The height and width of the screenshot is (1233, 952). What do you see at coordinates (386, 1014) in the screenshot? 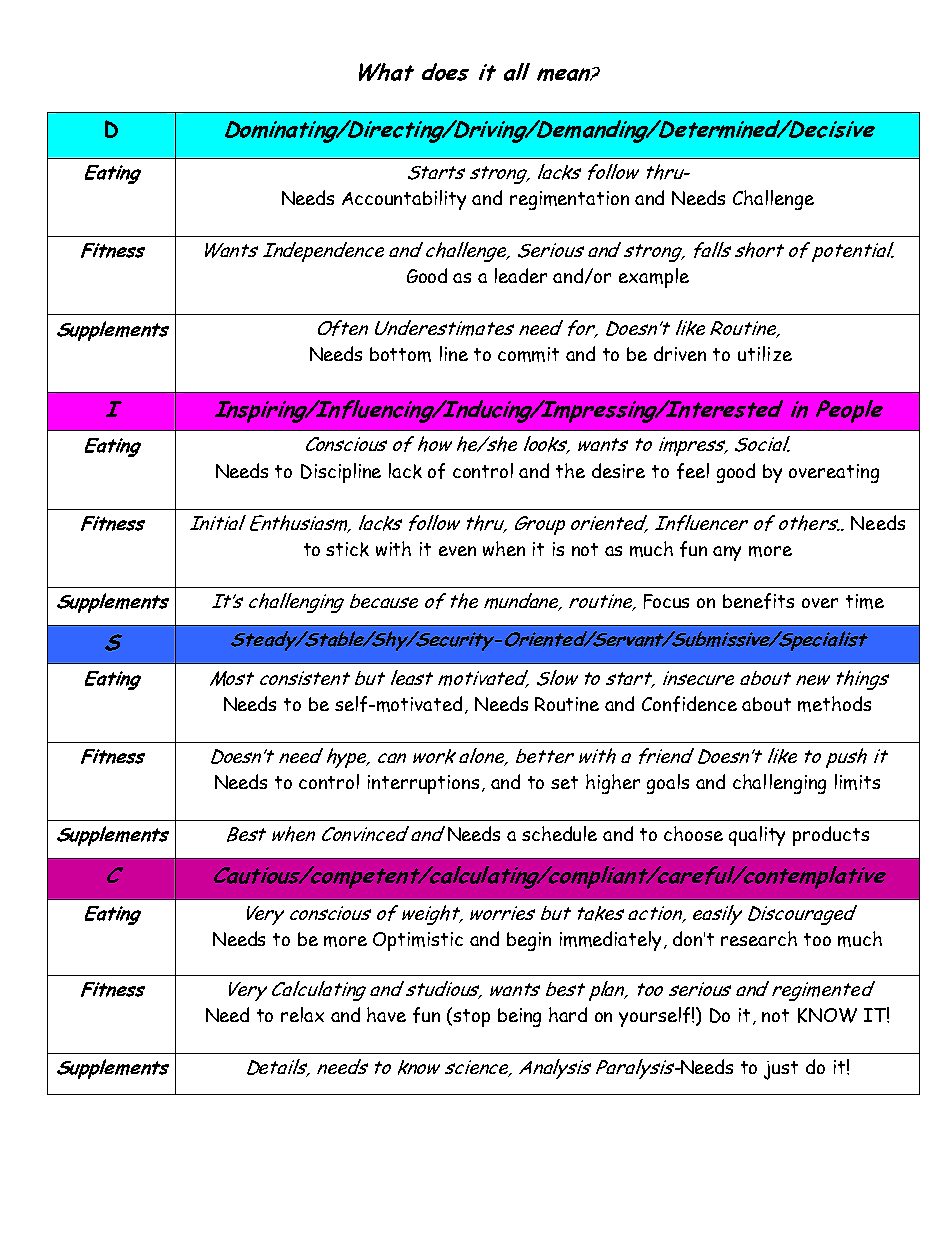
I see `have` at bounding box center [386, 1014].
